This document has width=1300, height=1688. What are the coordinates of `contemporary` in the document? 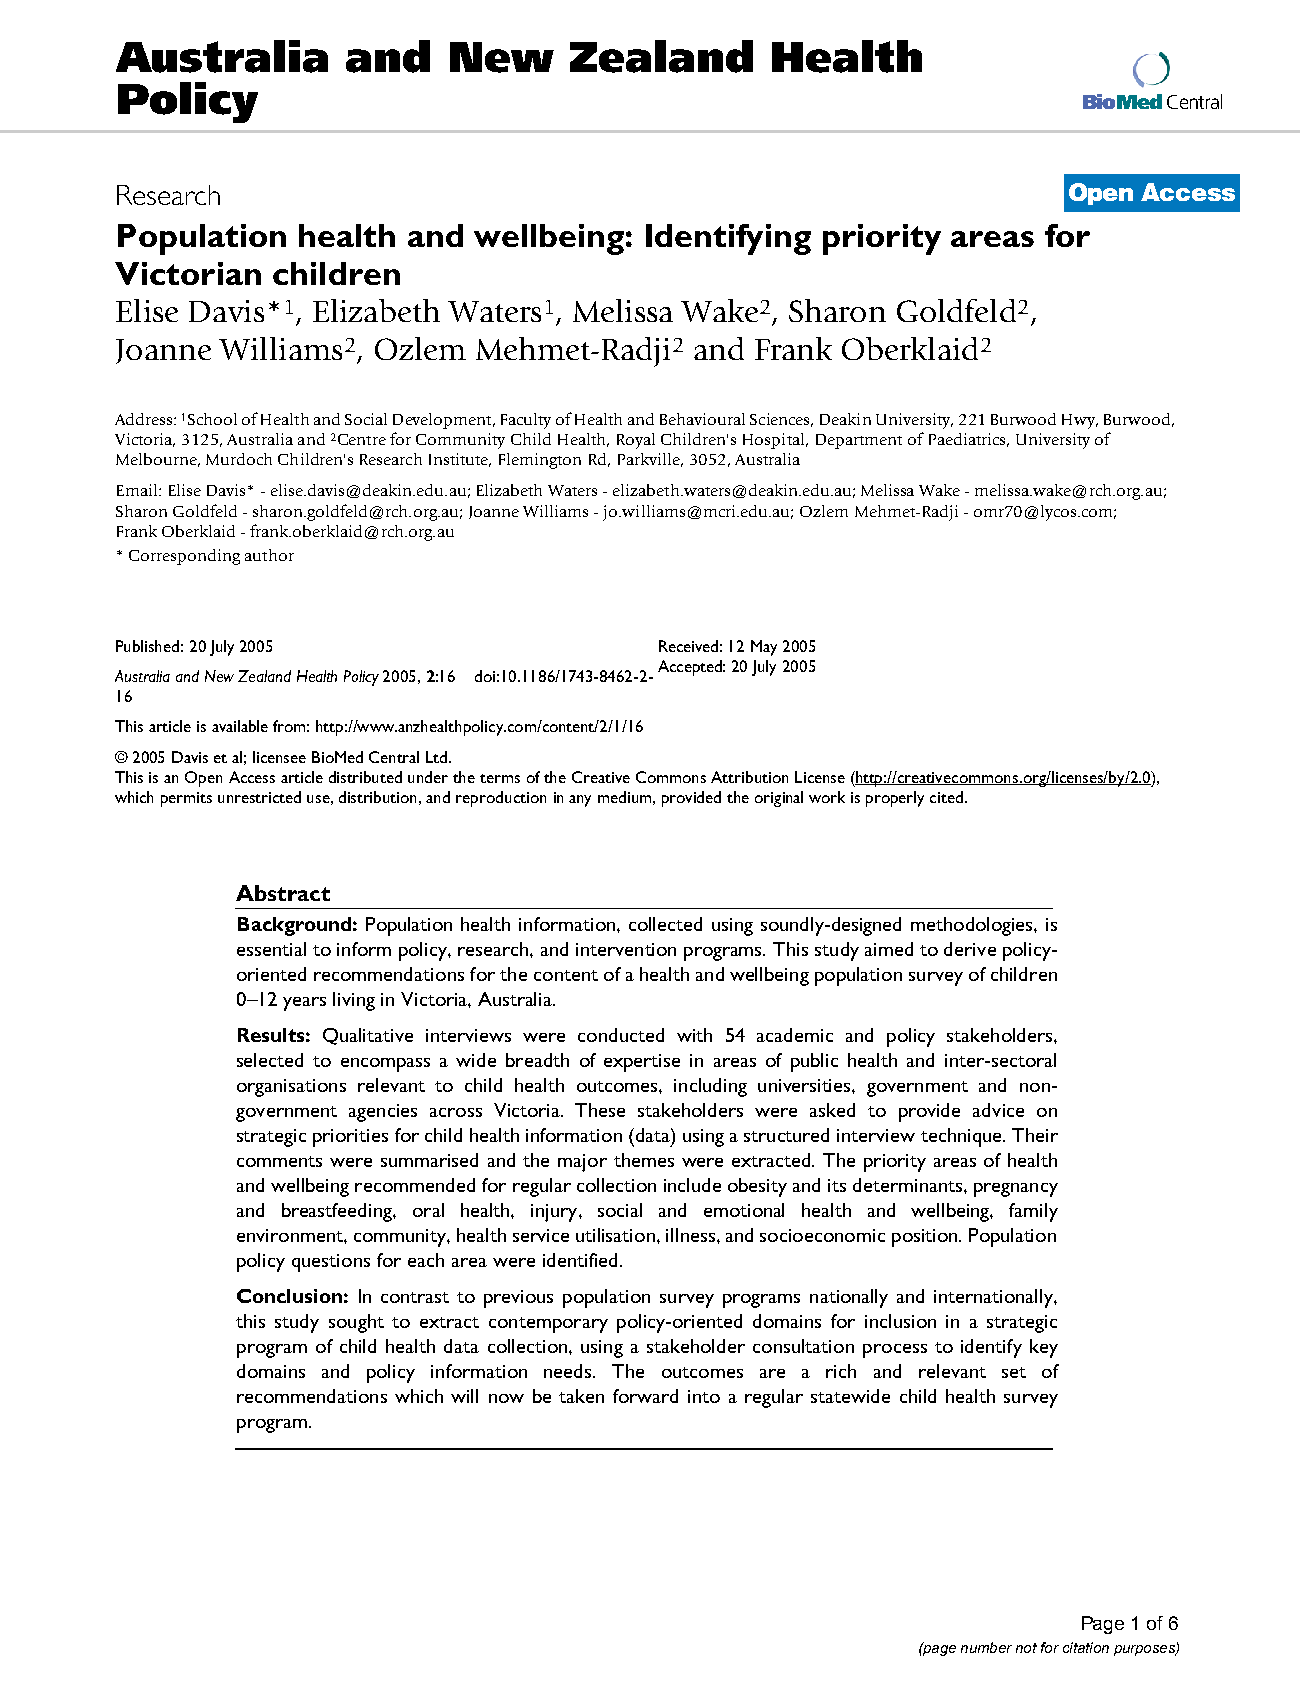 It's located at (548, 1325).
